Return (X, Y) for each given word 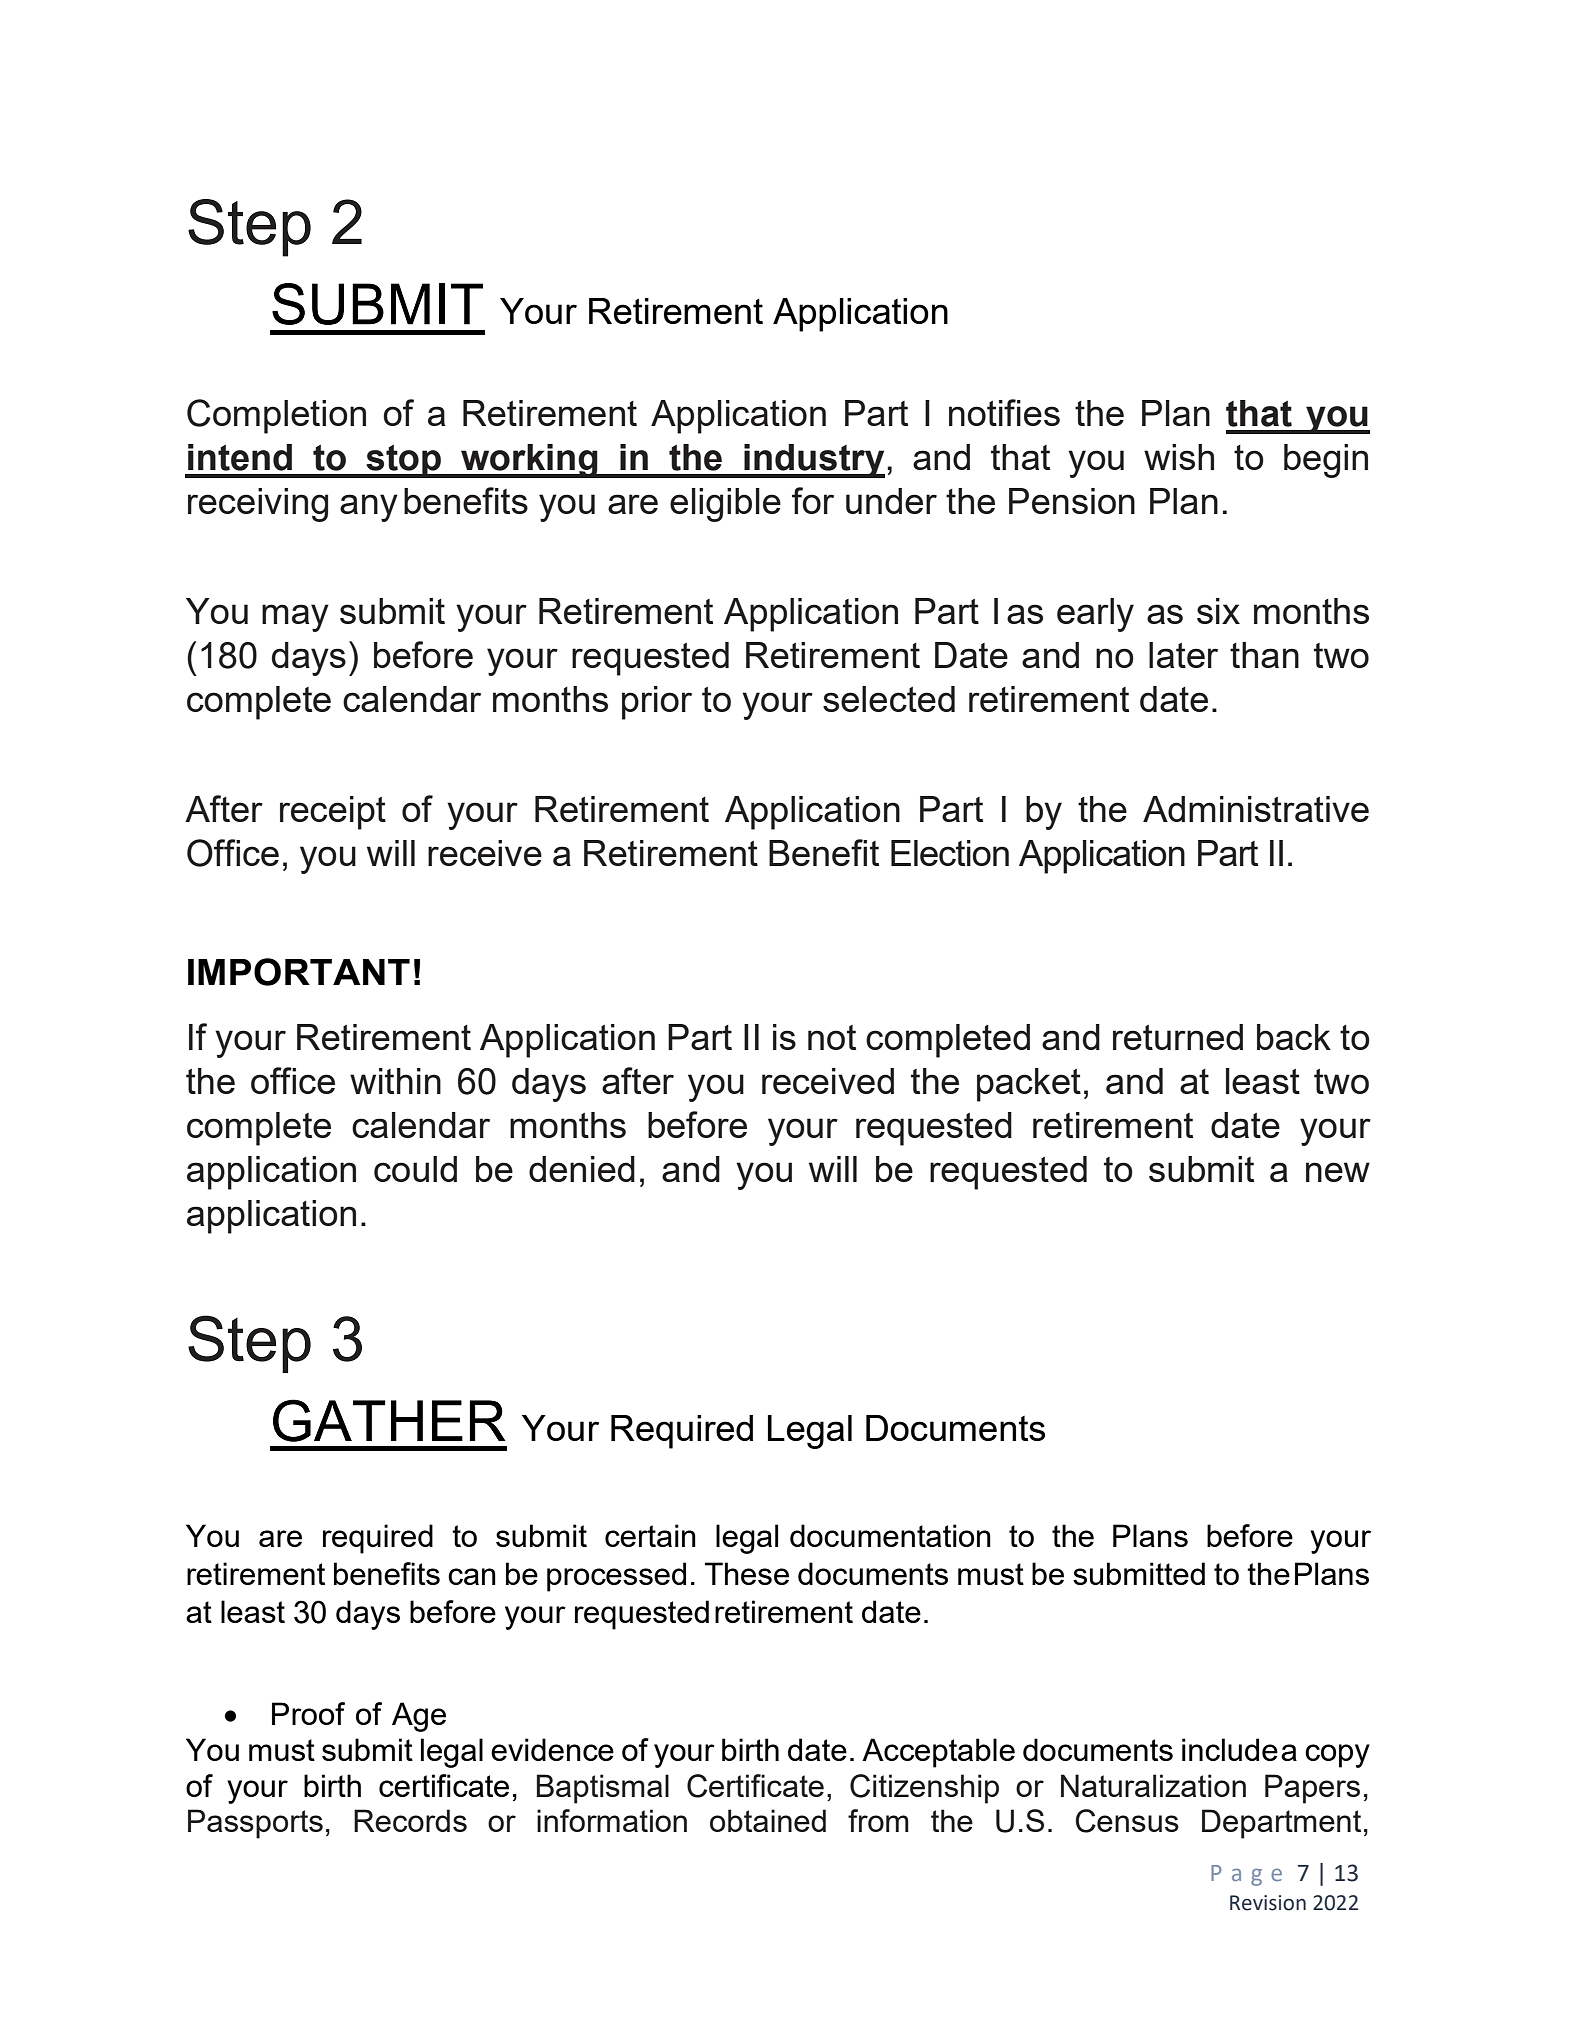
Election (950, 853)
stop (403, 461)
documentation (890, 1535)
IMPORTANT (299, 972)
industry (813, 461)
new (1338, 1172)
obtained (768, 1820)
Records (410, 1820)
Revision (1268, 1903)
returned (1178, 1037)
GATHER (389, 1420)
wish (1179, 457)
